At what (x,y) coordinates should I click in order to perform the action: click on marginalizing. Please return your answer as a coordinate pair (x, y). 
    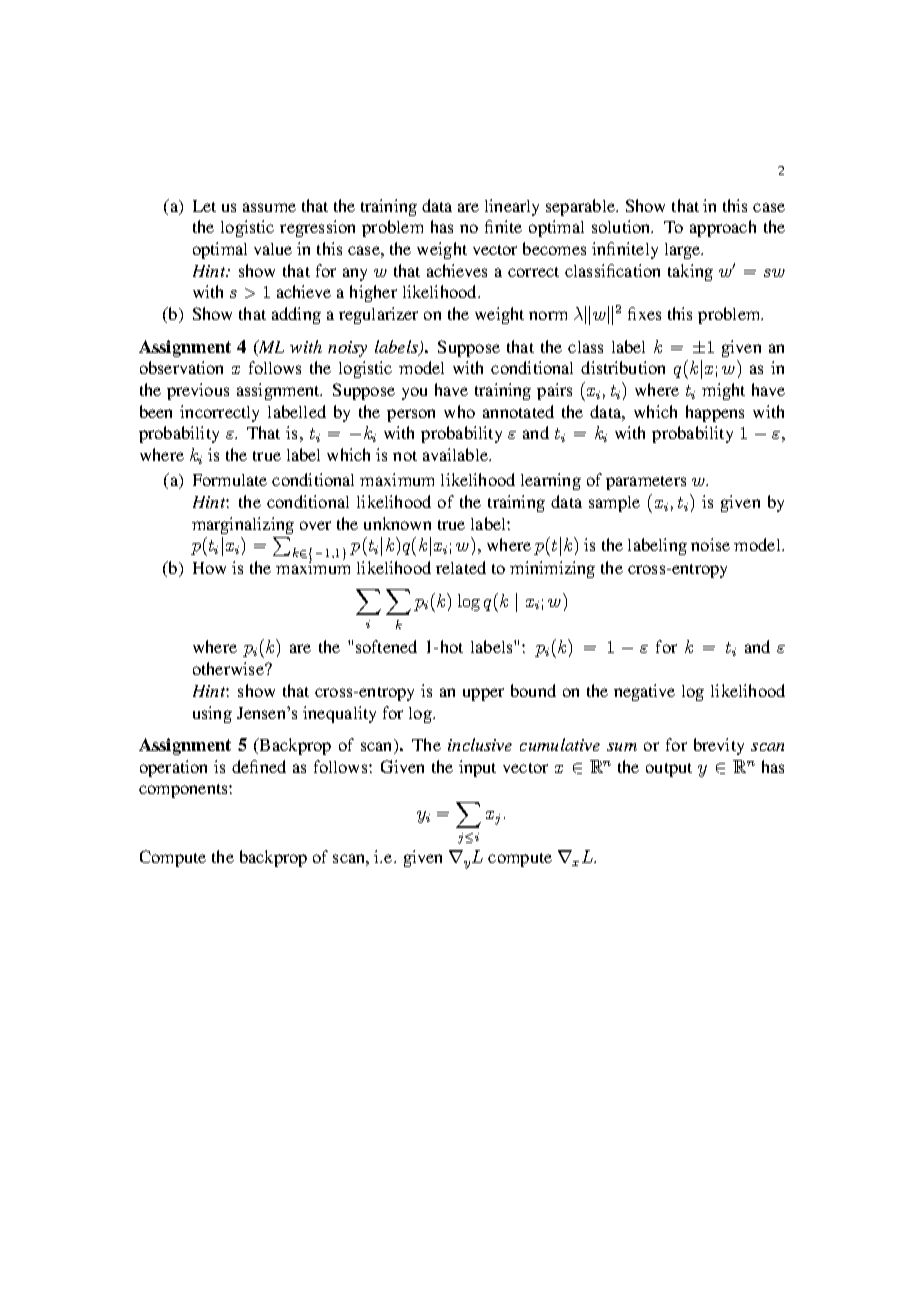
    Looking at the image, I should click on (243, 525).
